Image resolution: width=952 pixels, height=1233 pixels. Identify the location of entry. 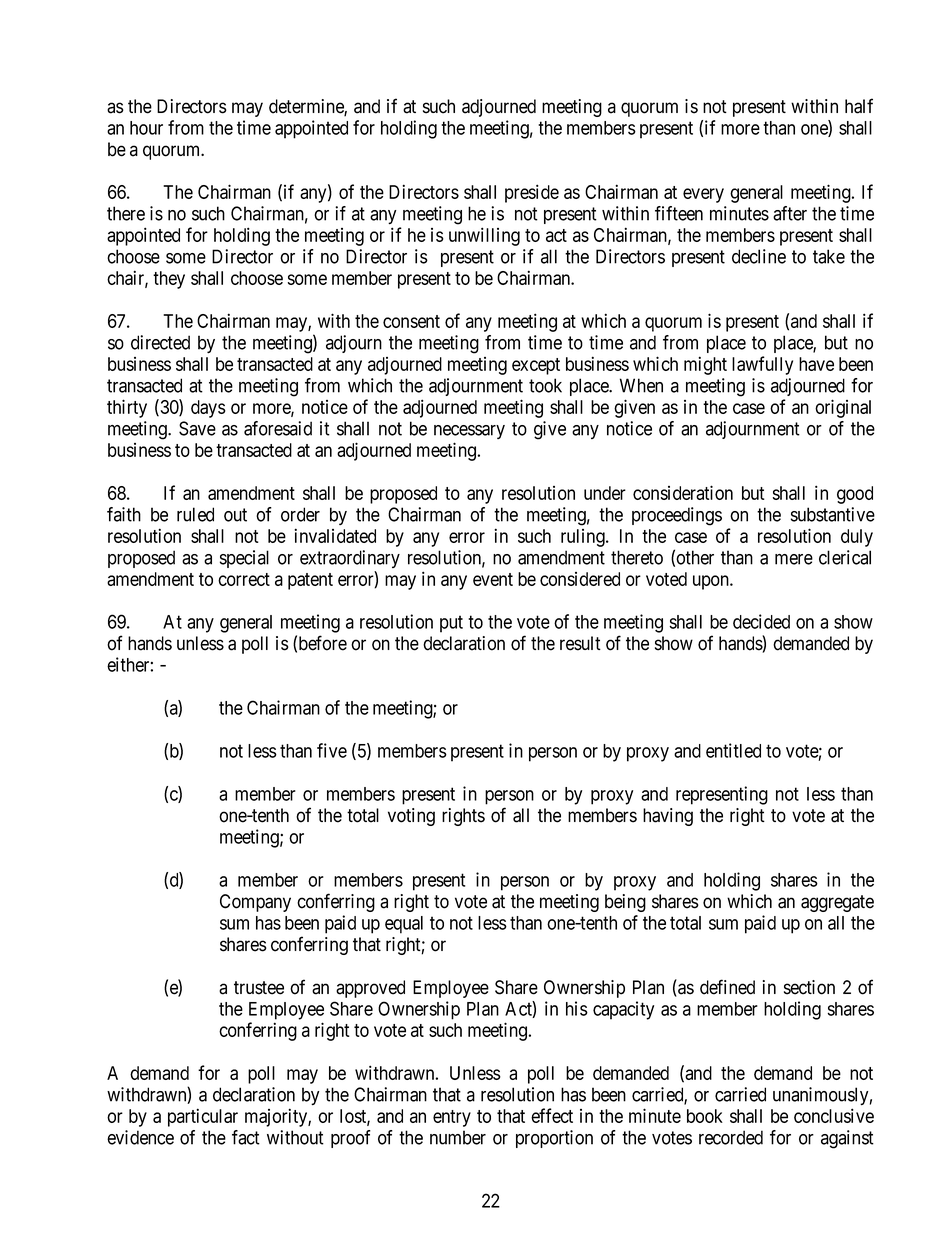
(452, 1118).
